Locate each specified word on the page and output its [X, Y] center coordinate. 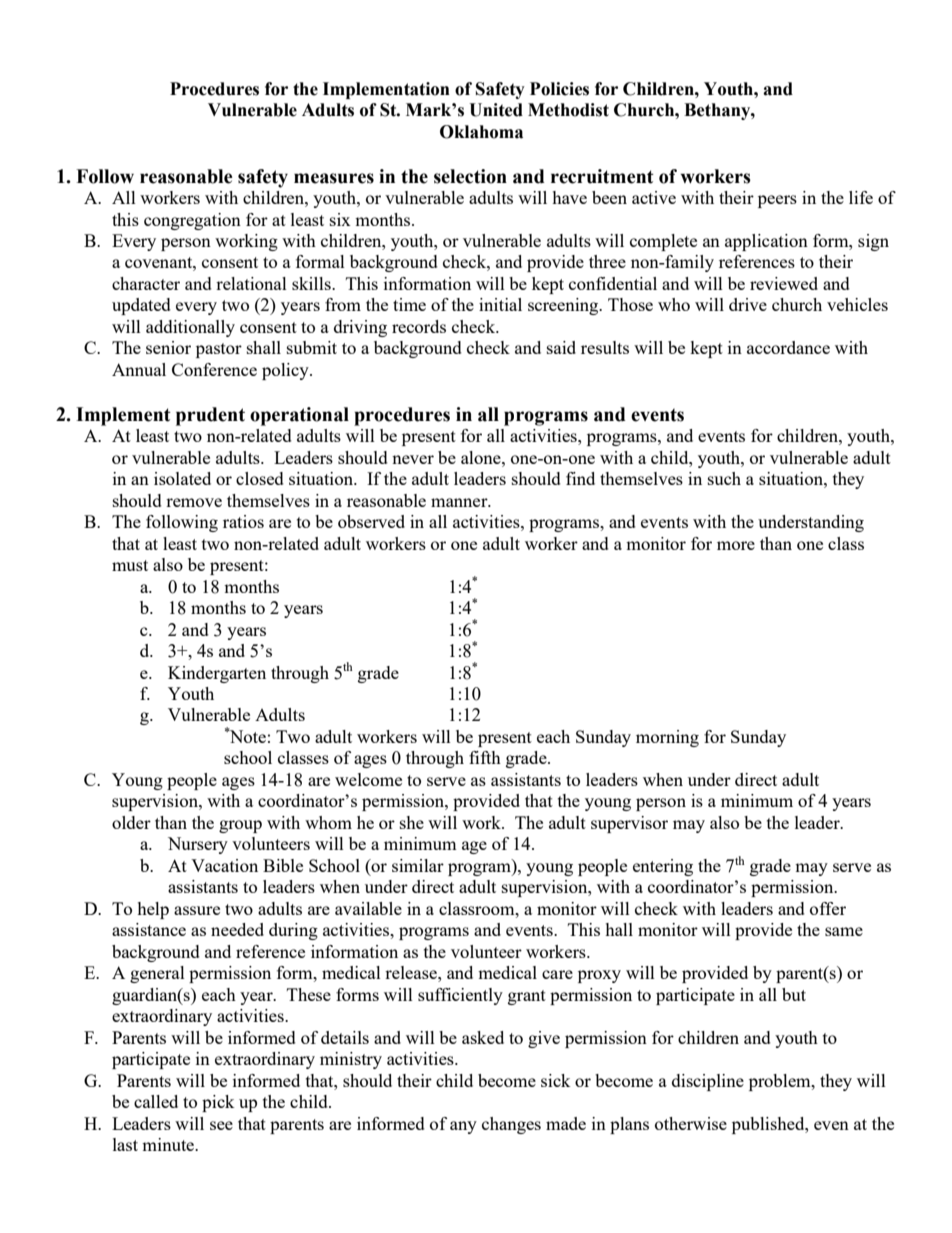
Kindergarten [217, 674]
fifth [485, 757]
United [496, 110]
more [736, 545]
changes [511, 1125]
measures [334, 178]
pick [218, 1103]
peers [777, 201]
